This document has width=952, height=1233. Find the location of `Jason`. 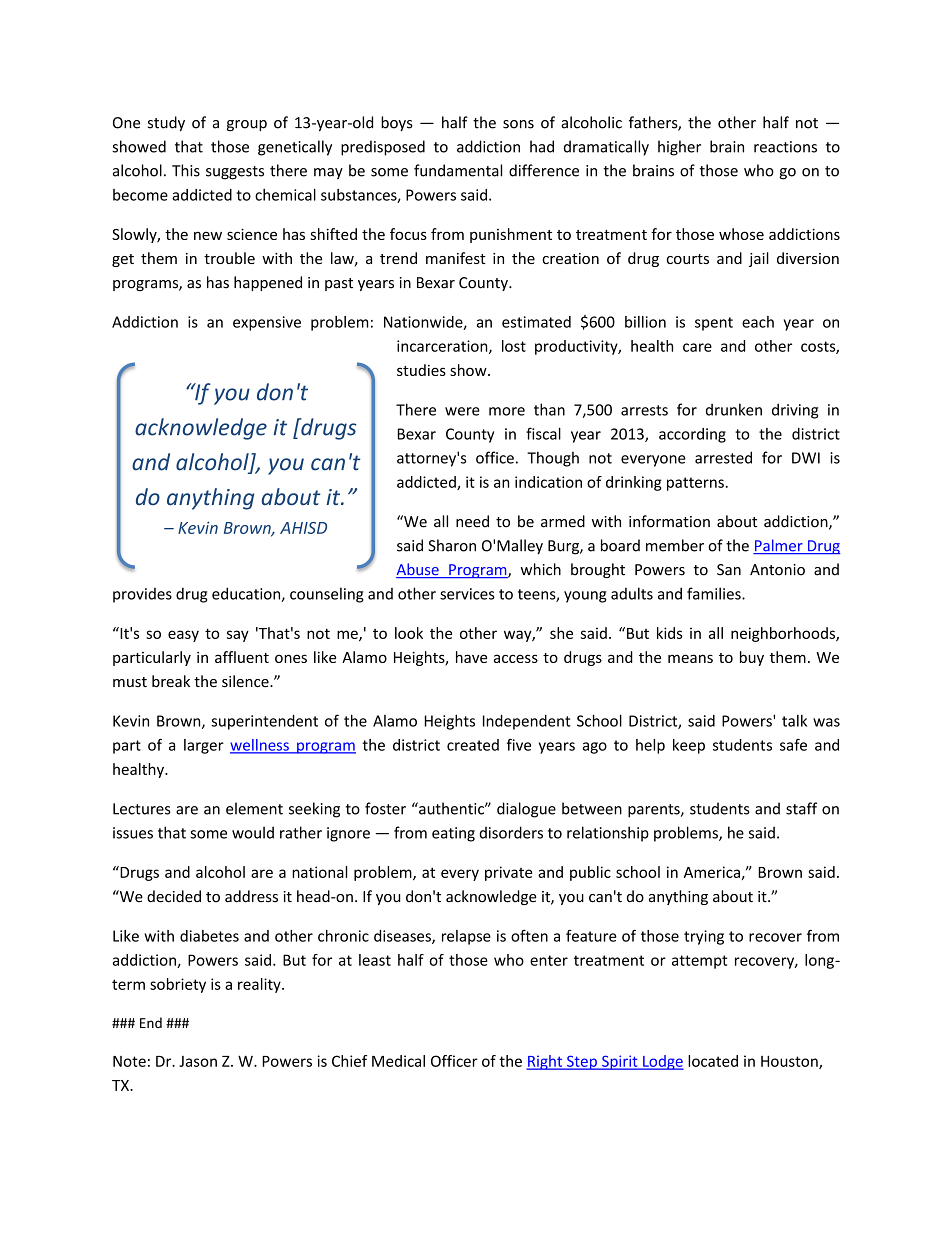

Jason is located at coordinates (198, 1061).
